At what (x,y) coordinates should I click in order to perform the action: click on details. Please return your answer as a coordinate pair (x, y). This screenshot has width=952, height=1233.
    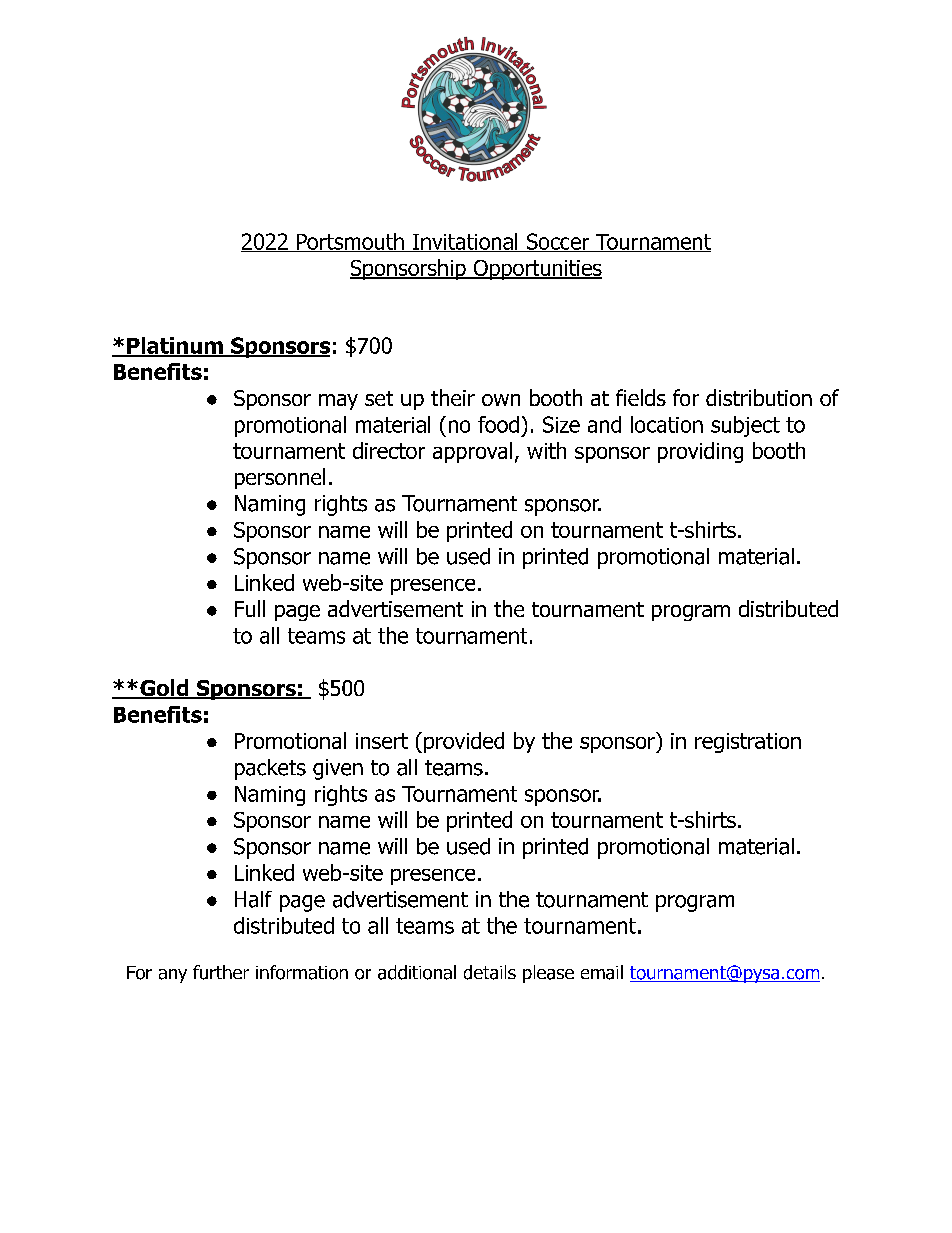
    Looking at the image, I should click on (490, 972).
